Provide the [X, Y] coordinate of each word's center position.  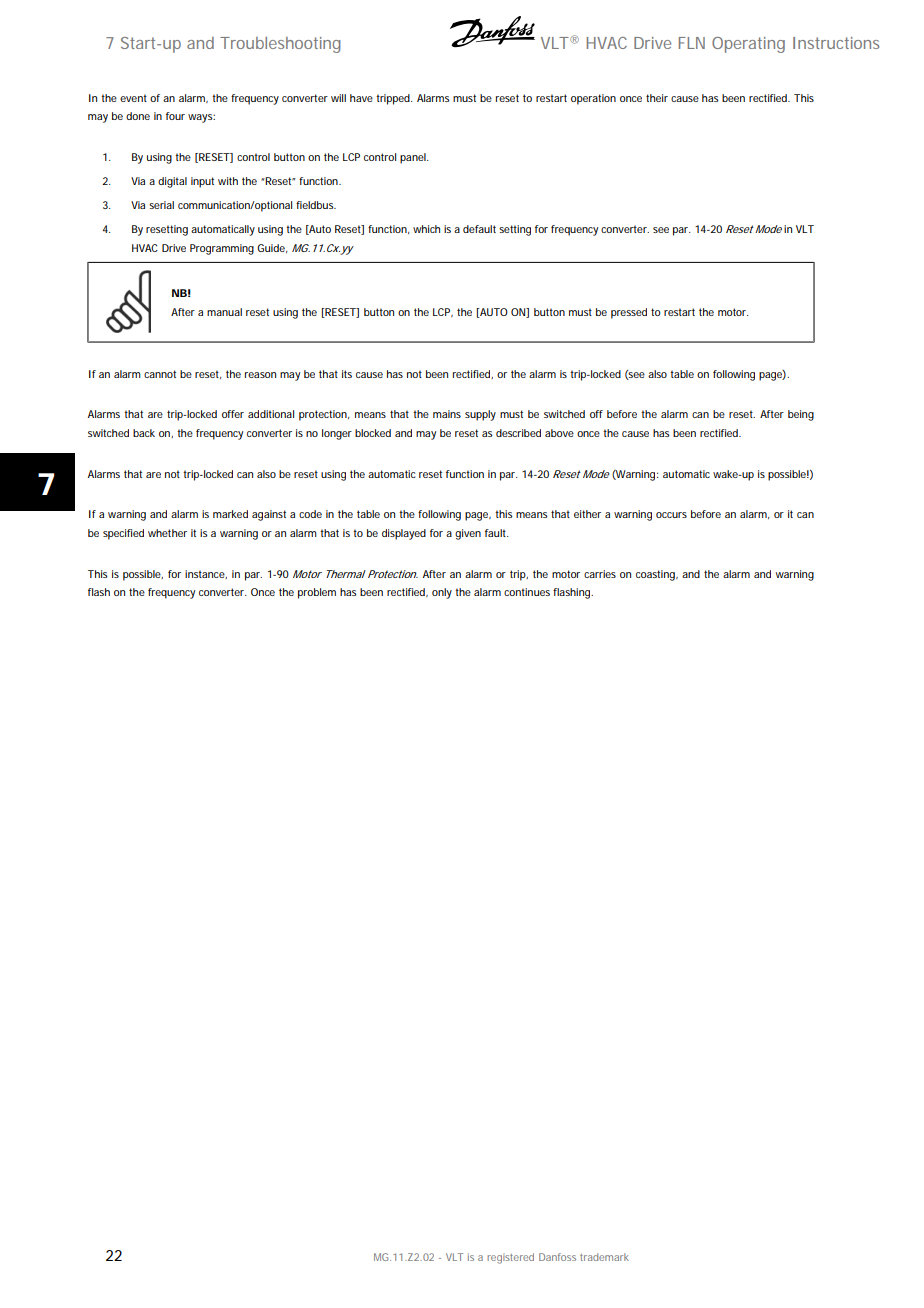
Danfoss [557, 1257]
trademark [604, 1257]
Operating [748, 45]
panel [414, 158]
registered [510, 1258]
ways [201, 118]
